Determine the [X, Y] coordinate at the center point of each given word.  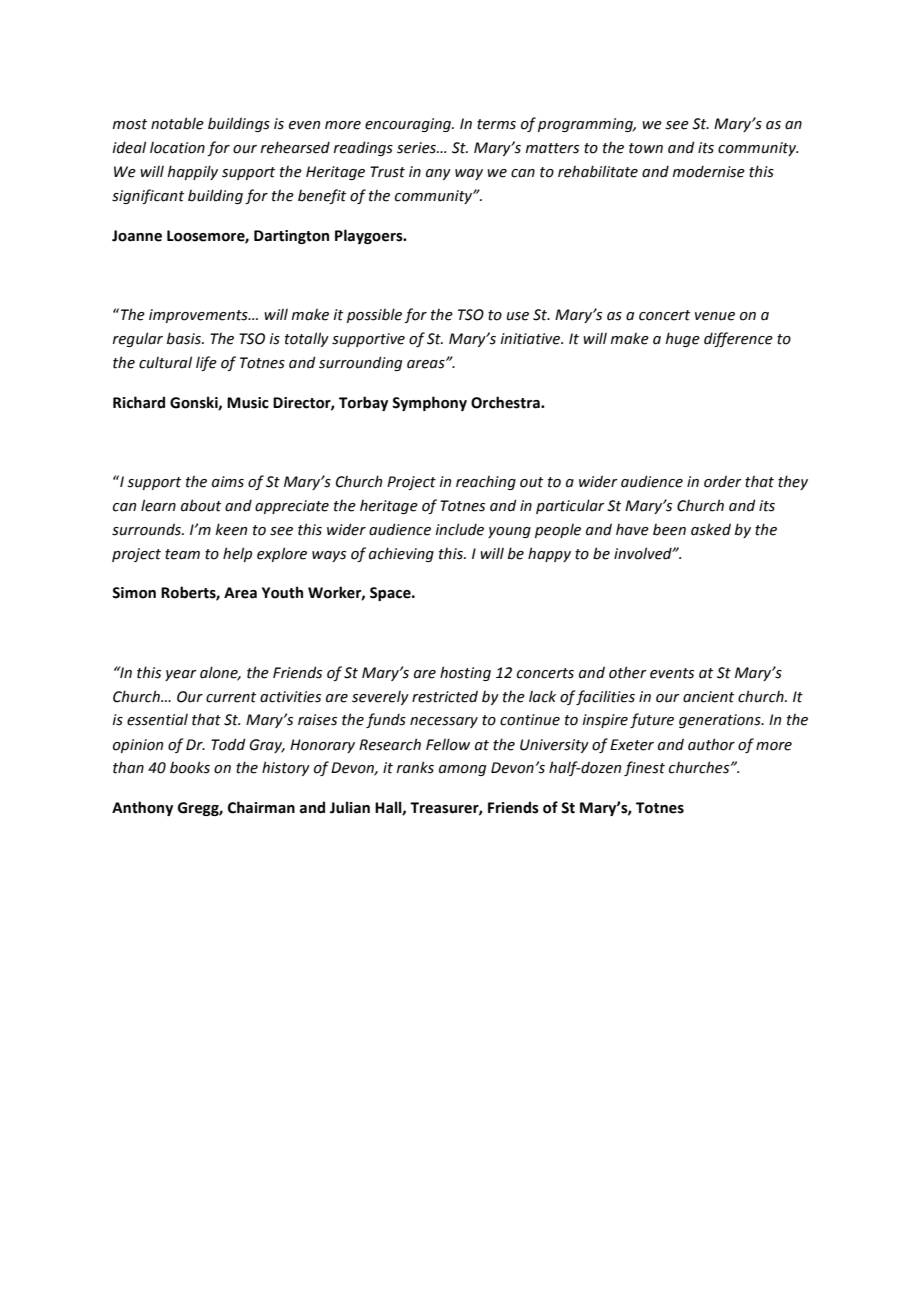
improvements [199, 316]
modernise [709, 171]
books [190, 767]
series [417, 148]
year [181, 675]
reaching [486, 482]
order [723, 481]
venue [715, 316]
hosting [465, 673]
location [177, 147]
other [628, 672]
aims [228, 482]
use [518, 316]
